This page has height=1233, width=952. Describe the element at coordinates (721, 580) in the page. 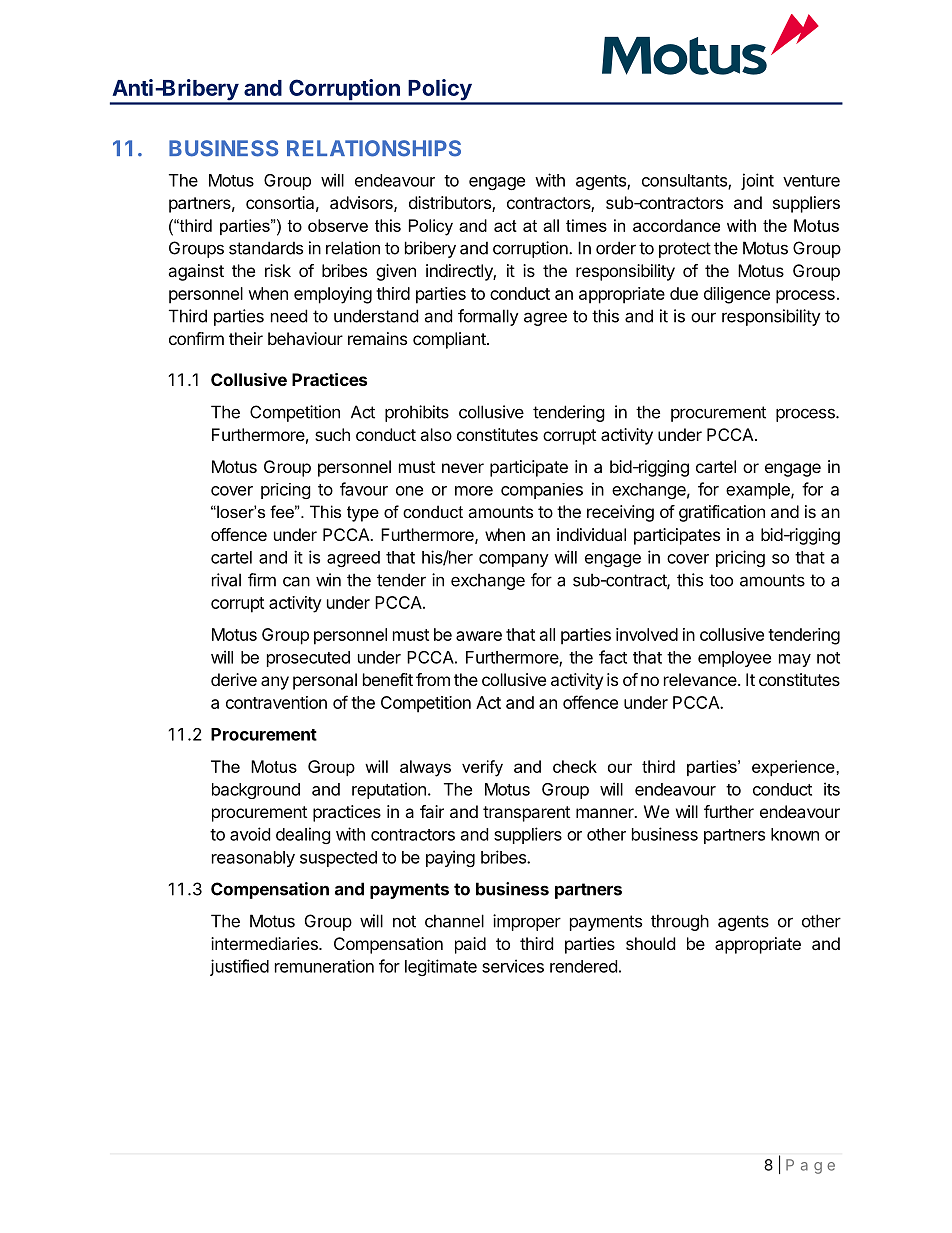

I see `too` at that location.
